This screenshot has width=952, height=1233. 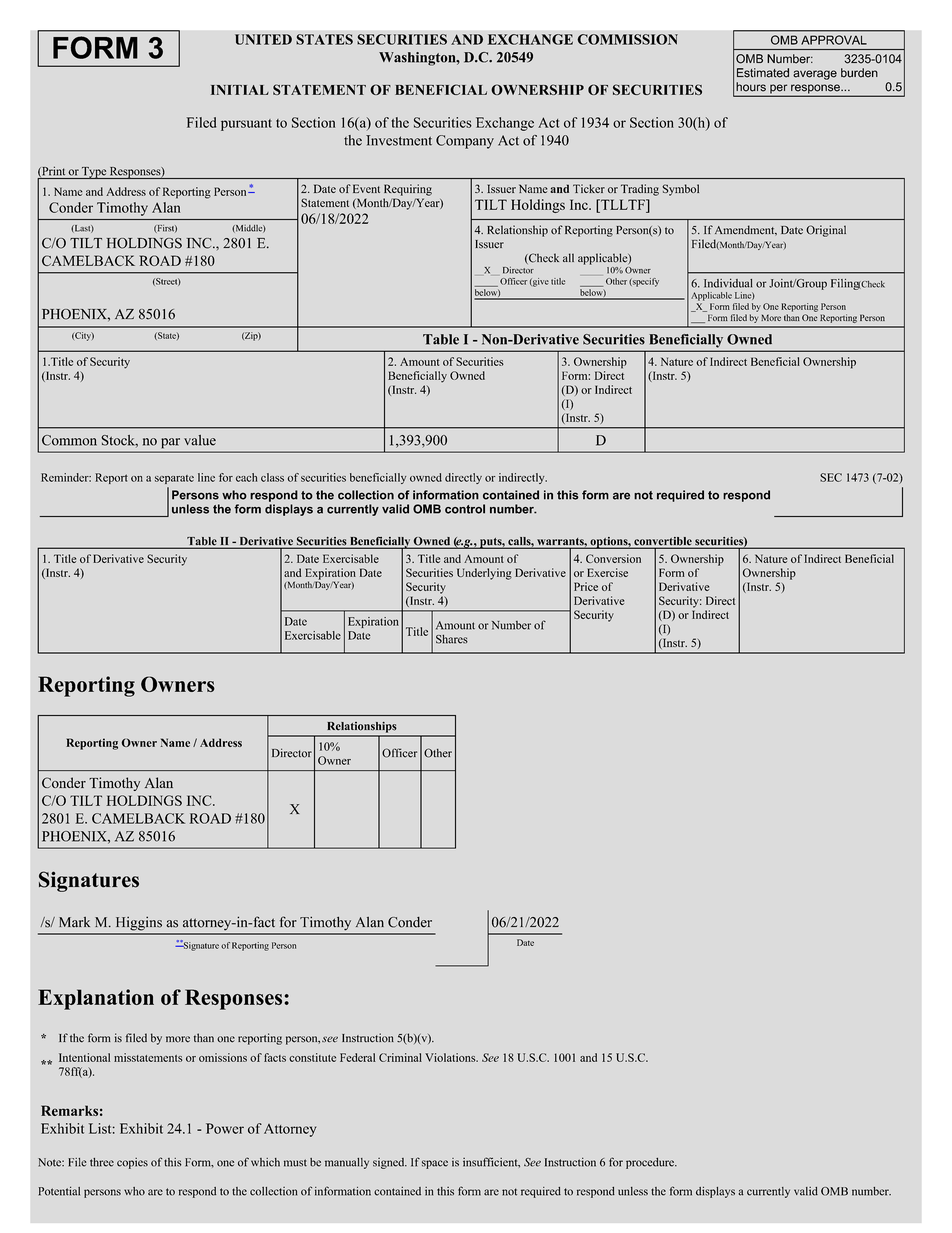 What do you see at coordinates (465, 142) in the screenshot?
I see `Company` at bounding box center [465, 142].
